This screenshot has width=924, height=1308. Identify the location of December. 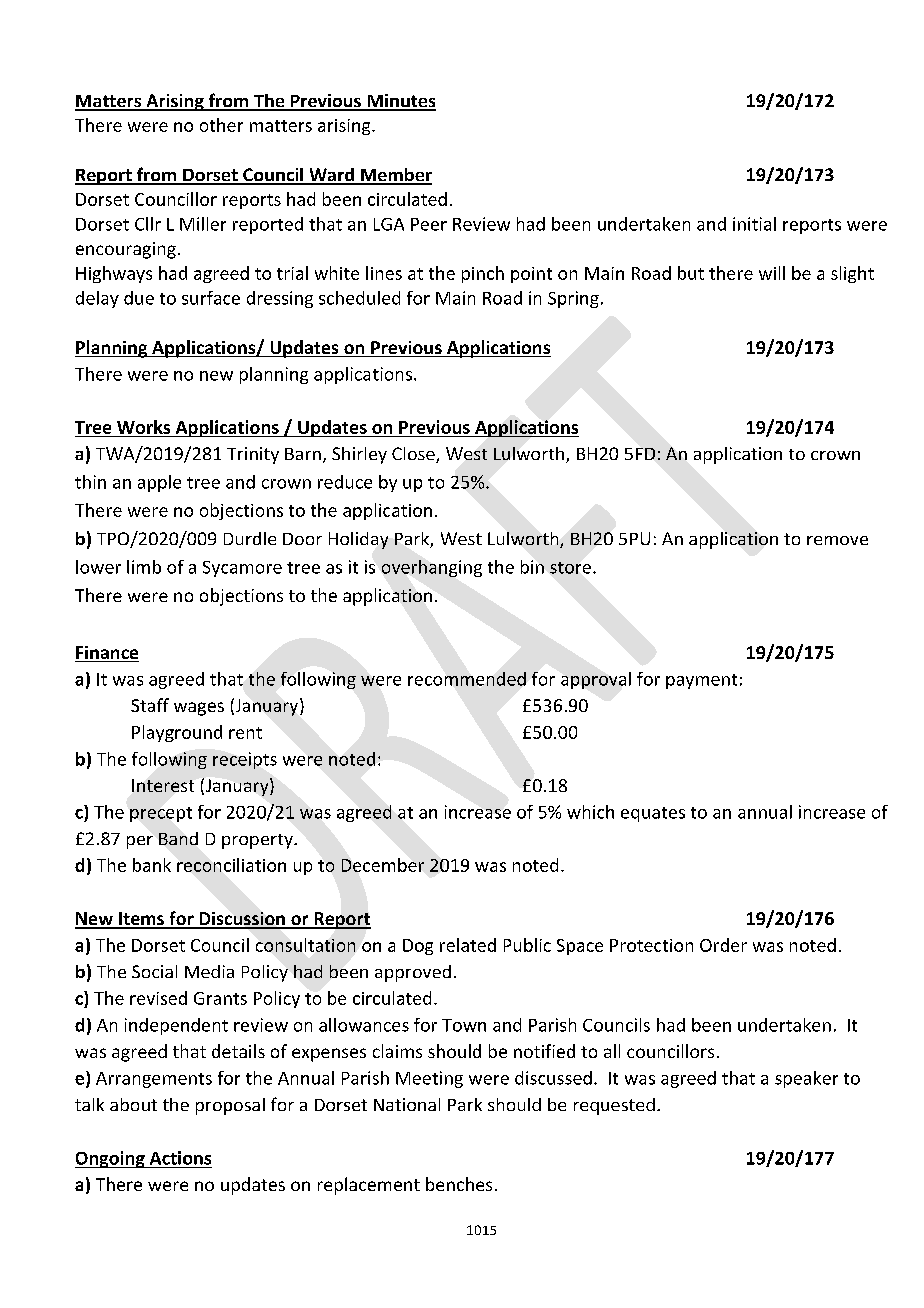
(383, 865).
